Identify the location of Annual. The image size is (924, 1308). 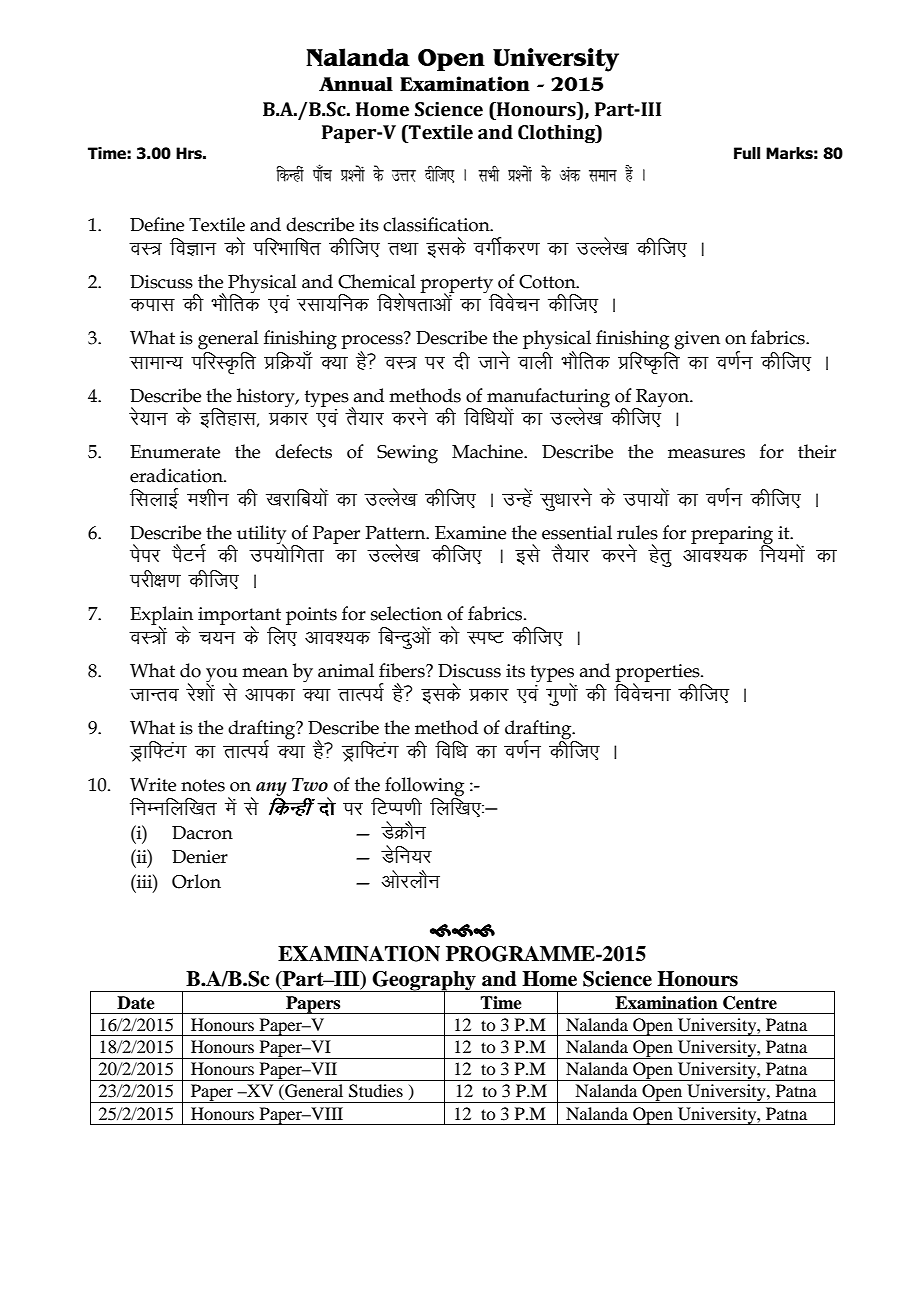
(356, 84).
